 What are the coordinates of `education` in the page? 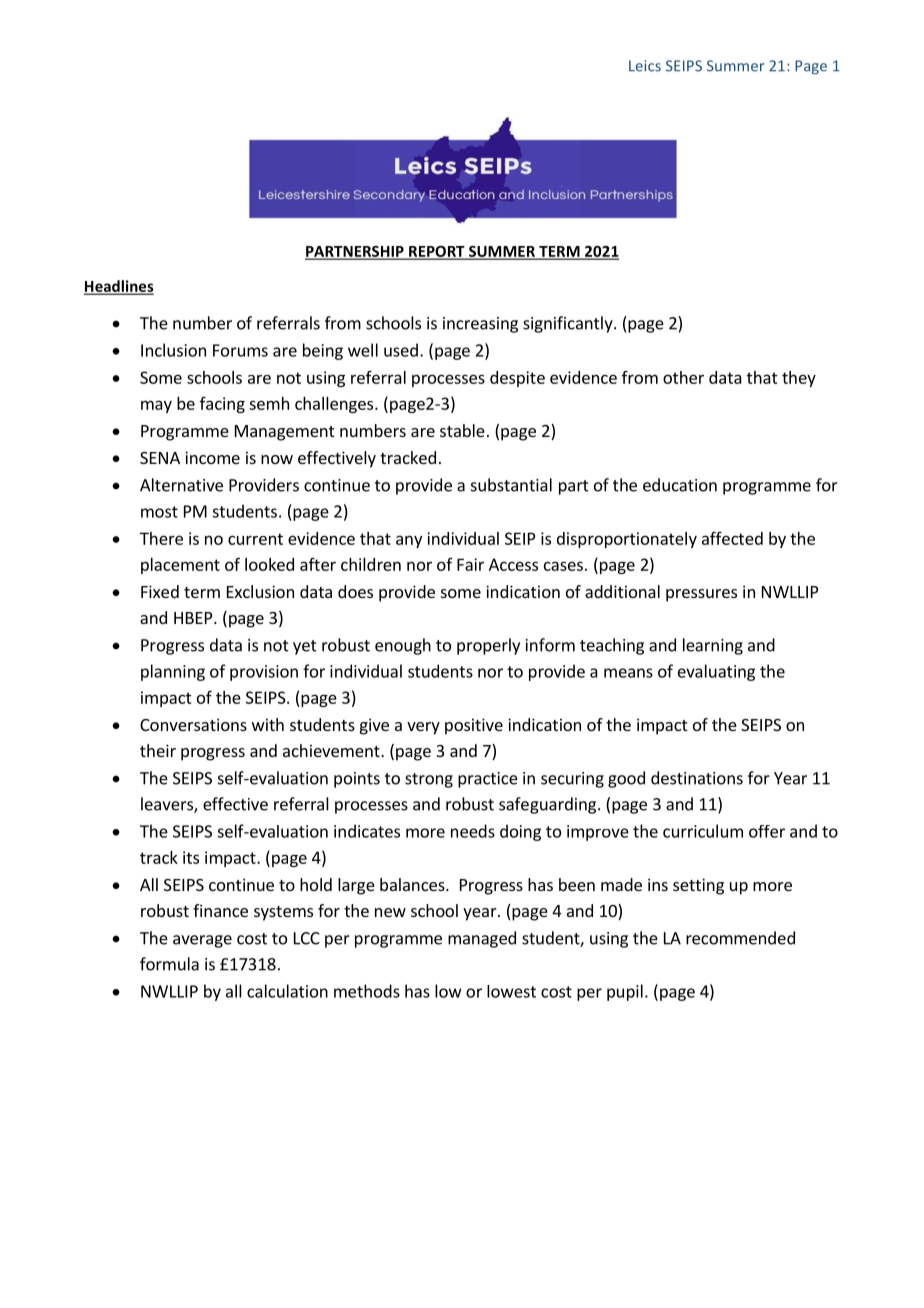 It's located at (680, 485).
